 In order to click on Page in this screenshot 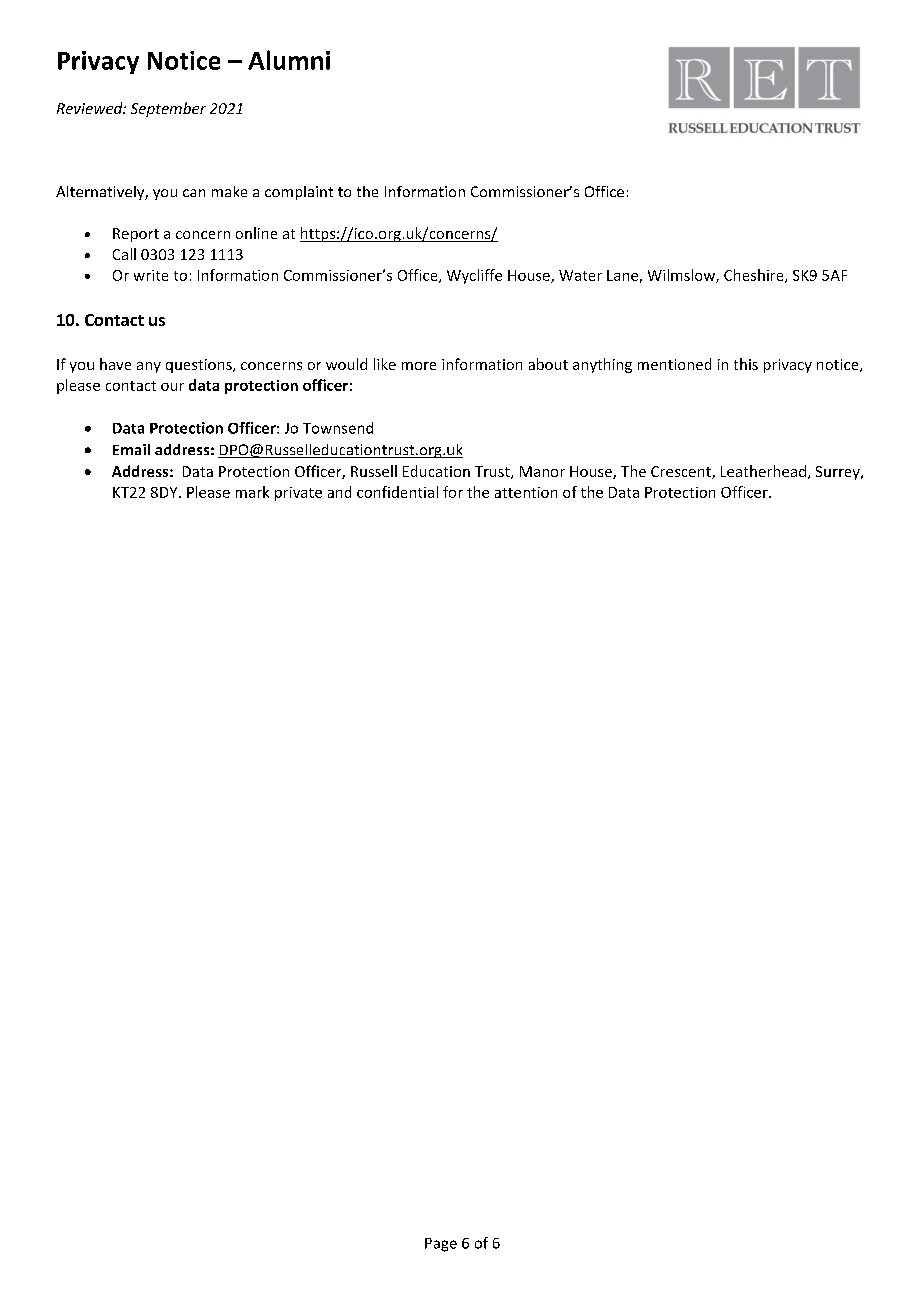, I will do `click(441, 1245)`.
